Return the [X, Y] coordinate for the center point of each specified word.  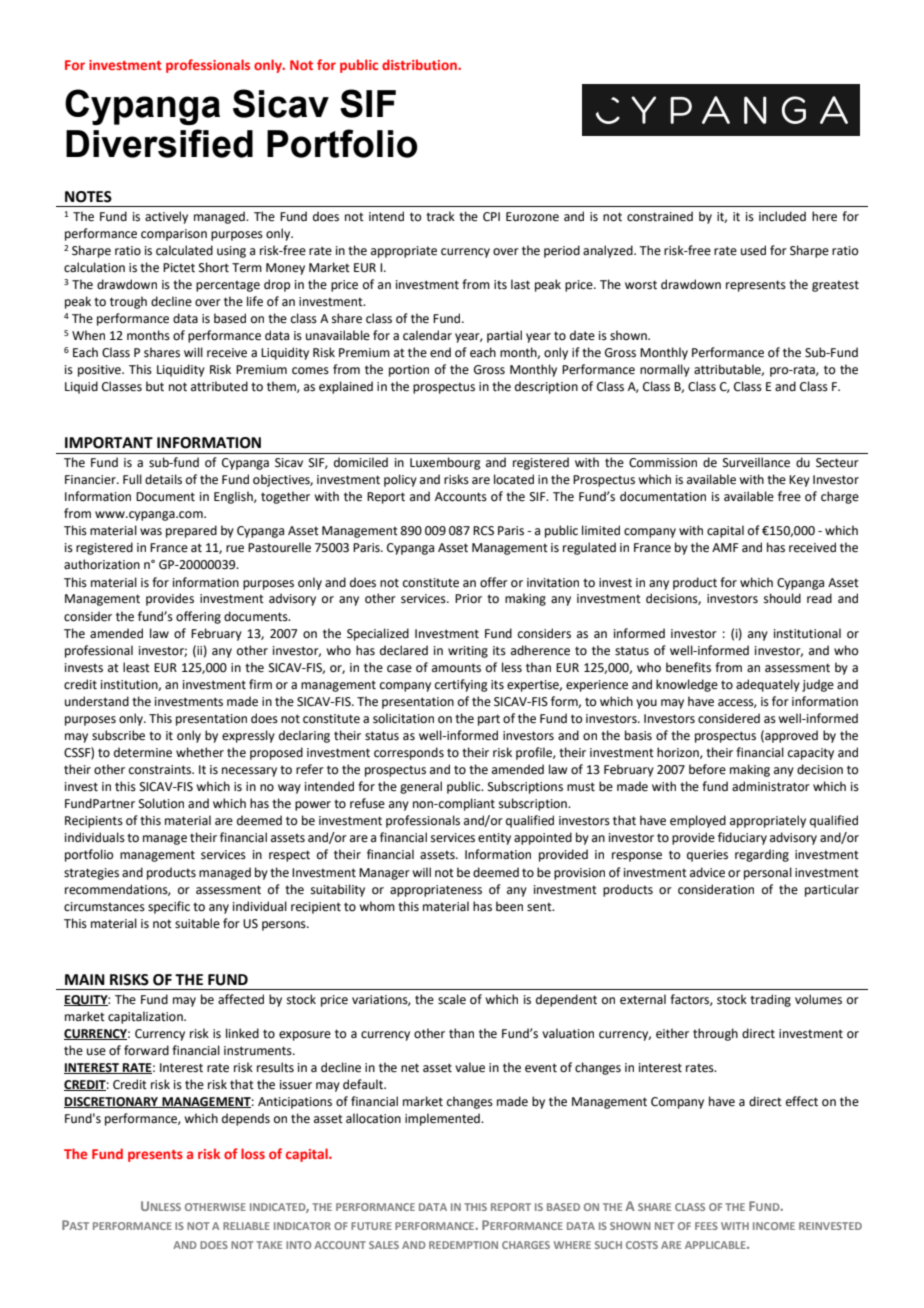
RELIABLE [246, 1226]
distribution [420, 64]
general [421, 787]
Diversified [159, 143]
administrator [771, 786]
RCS [483, 531]
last [520, 284]
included [782, 216]
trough [128, 302]
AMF [725, 547]
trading [770, 1000]
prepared [191, 531]
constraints [161, 770]
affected [241, 999]
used [753, 250]
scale [452, 999]
